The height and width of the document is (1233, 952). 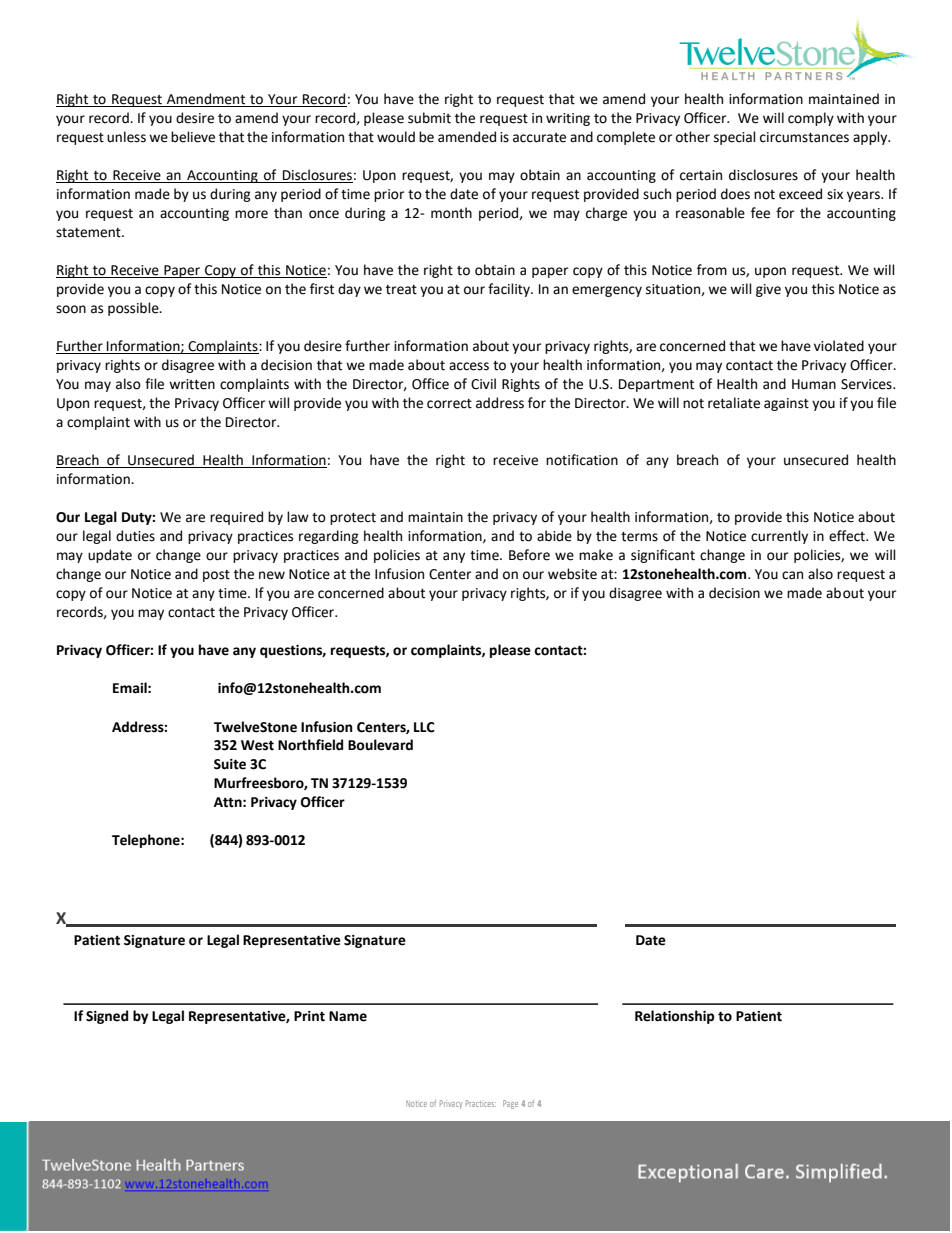 What do you see at coordinates (429, 118) in the document?
I see `submit` at bounding box center [429, 118].
